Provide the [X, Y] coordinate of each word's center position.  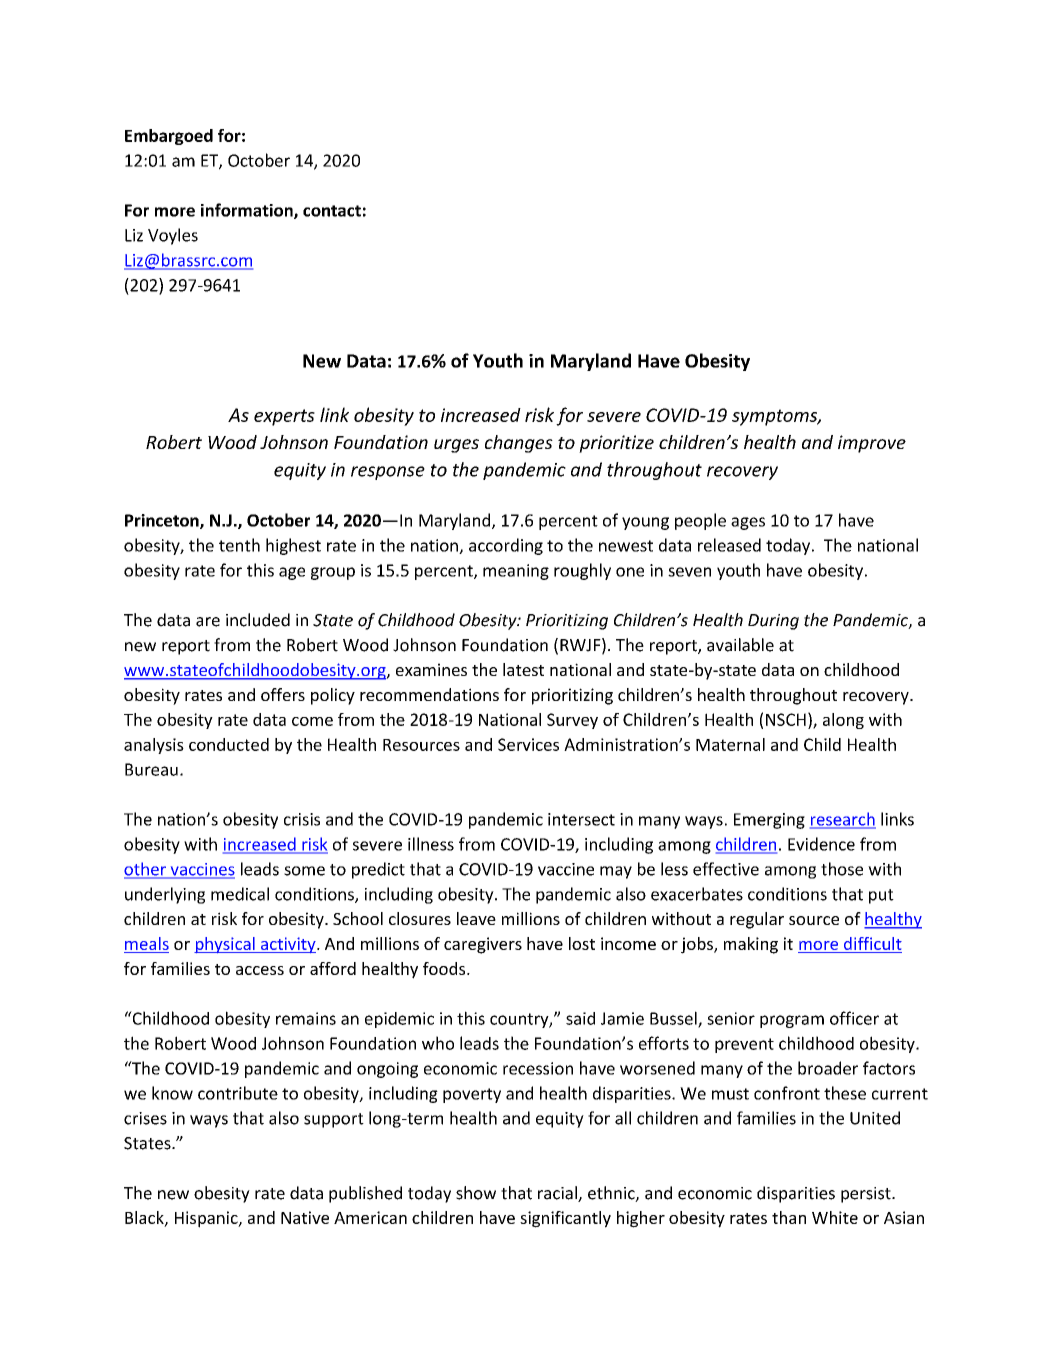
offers [283, 694]
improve [872, 444]
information [248, 211]
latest [523, 669]
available [740, 645]
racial [558, 1194]
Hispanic [207, 1219]
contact [332, 211]
